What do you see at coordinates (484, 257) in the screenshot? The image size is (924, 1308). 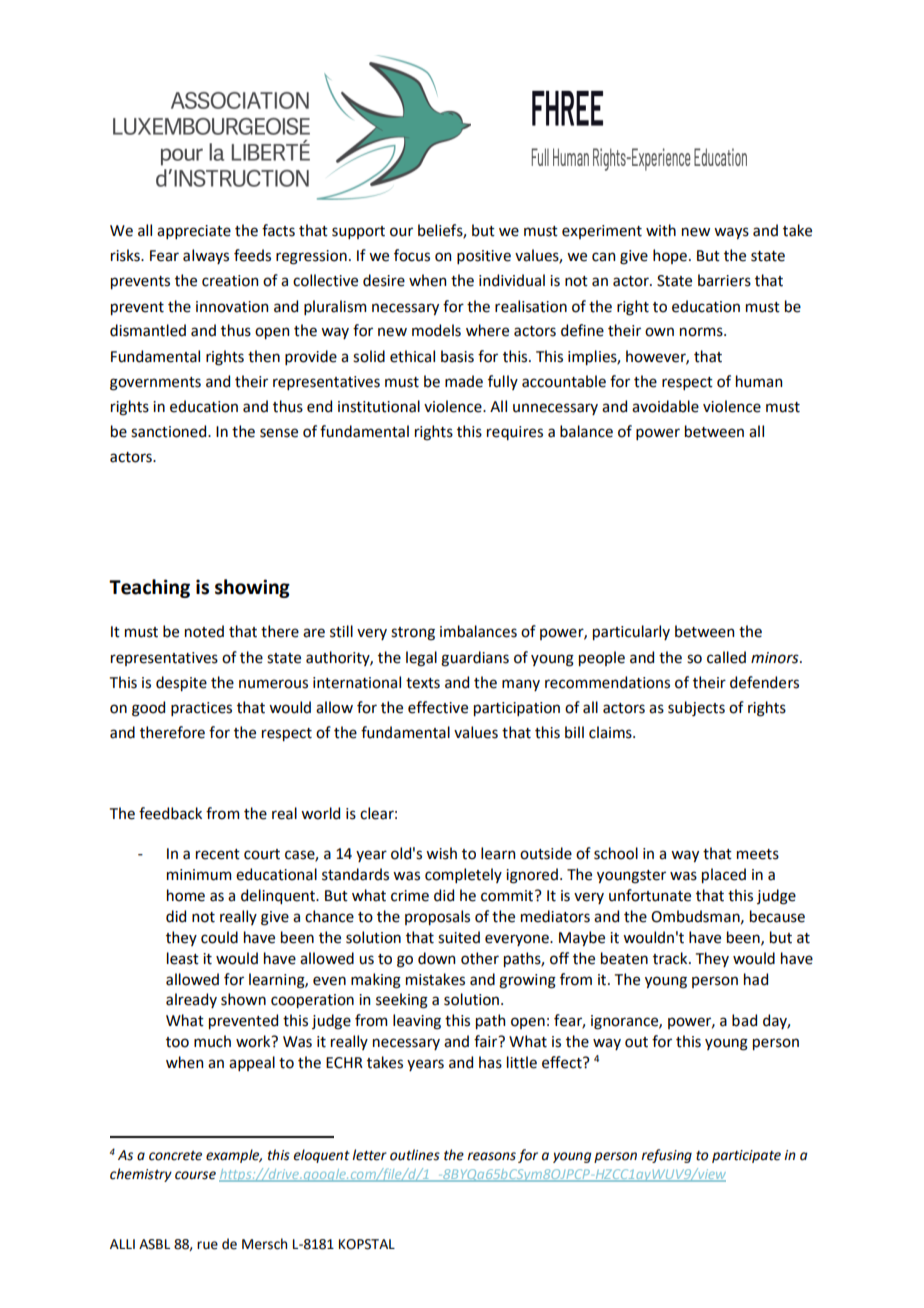 I see `positive` at bounding box center [484, 257].
